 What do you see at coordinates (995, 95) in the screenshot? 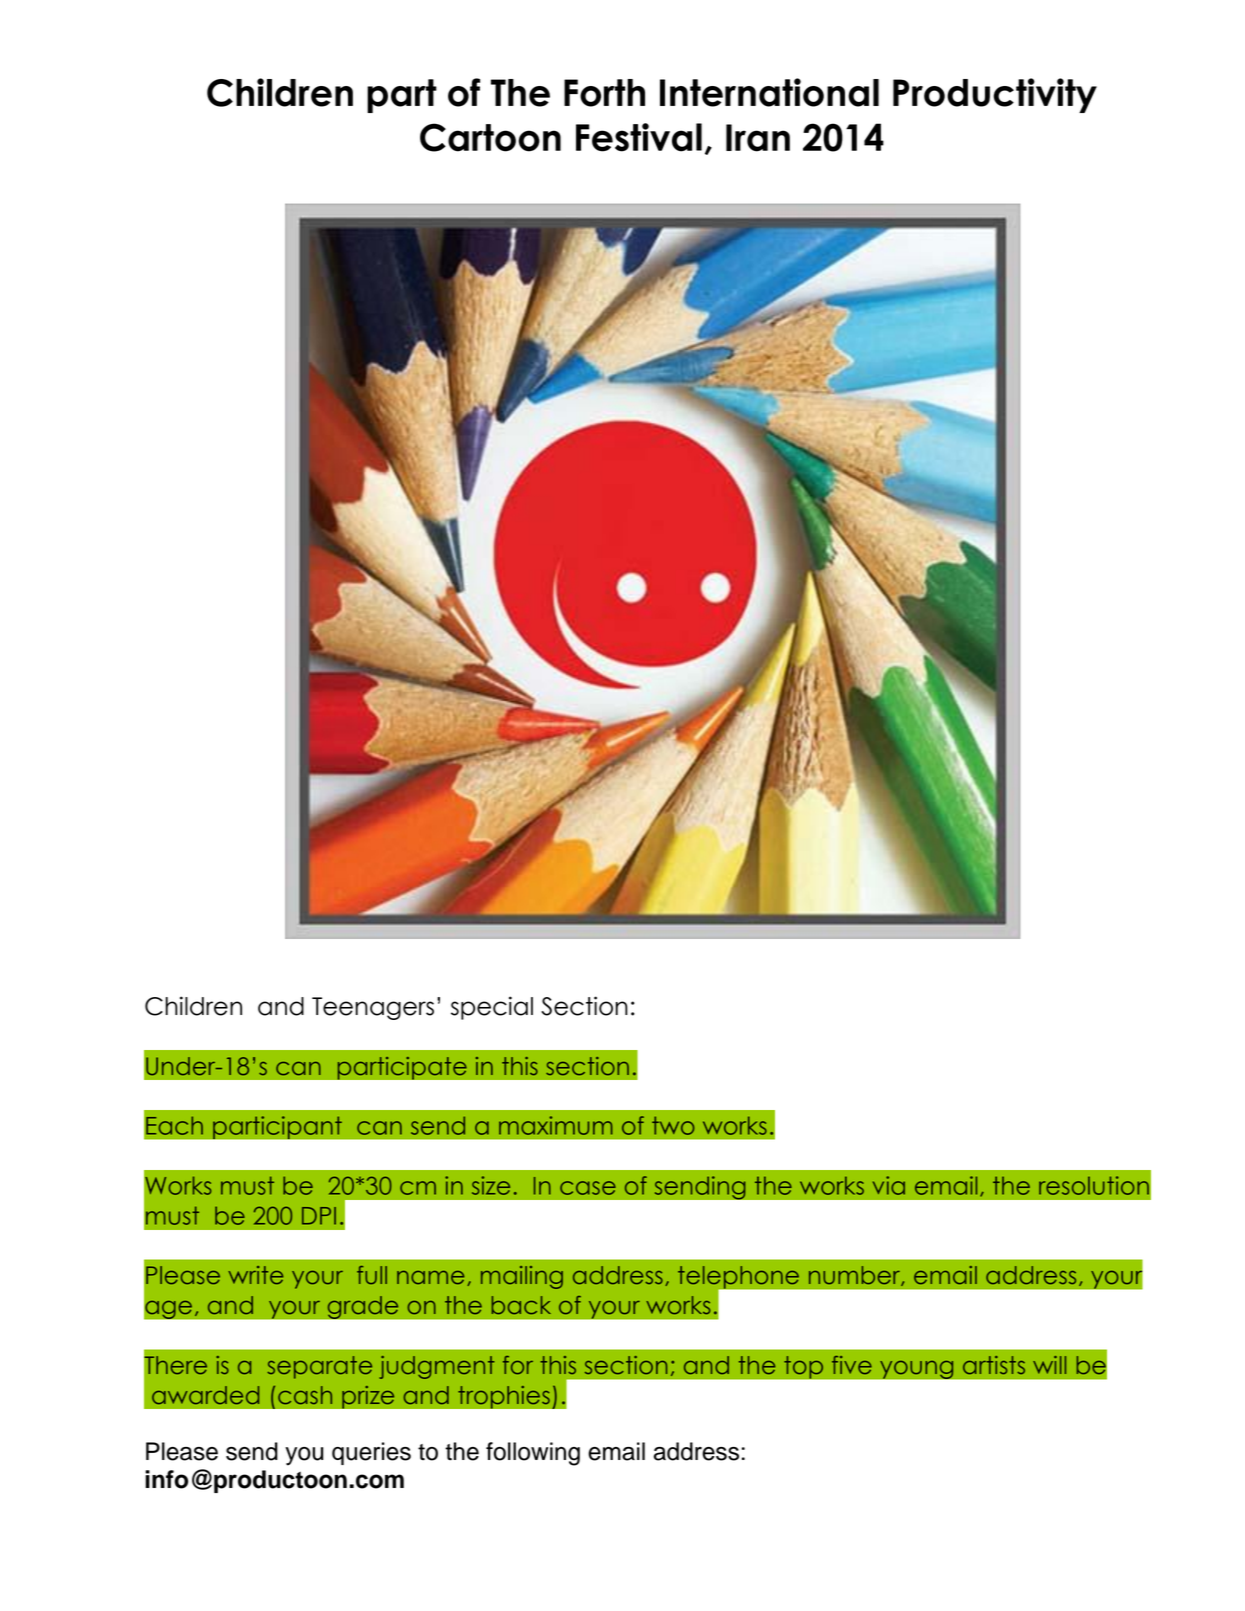
I see `Productivity` at bounding box center [995, 95].
